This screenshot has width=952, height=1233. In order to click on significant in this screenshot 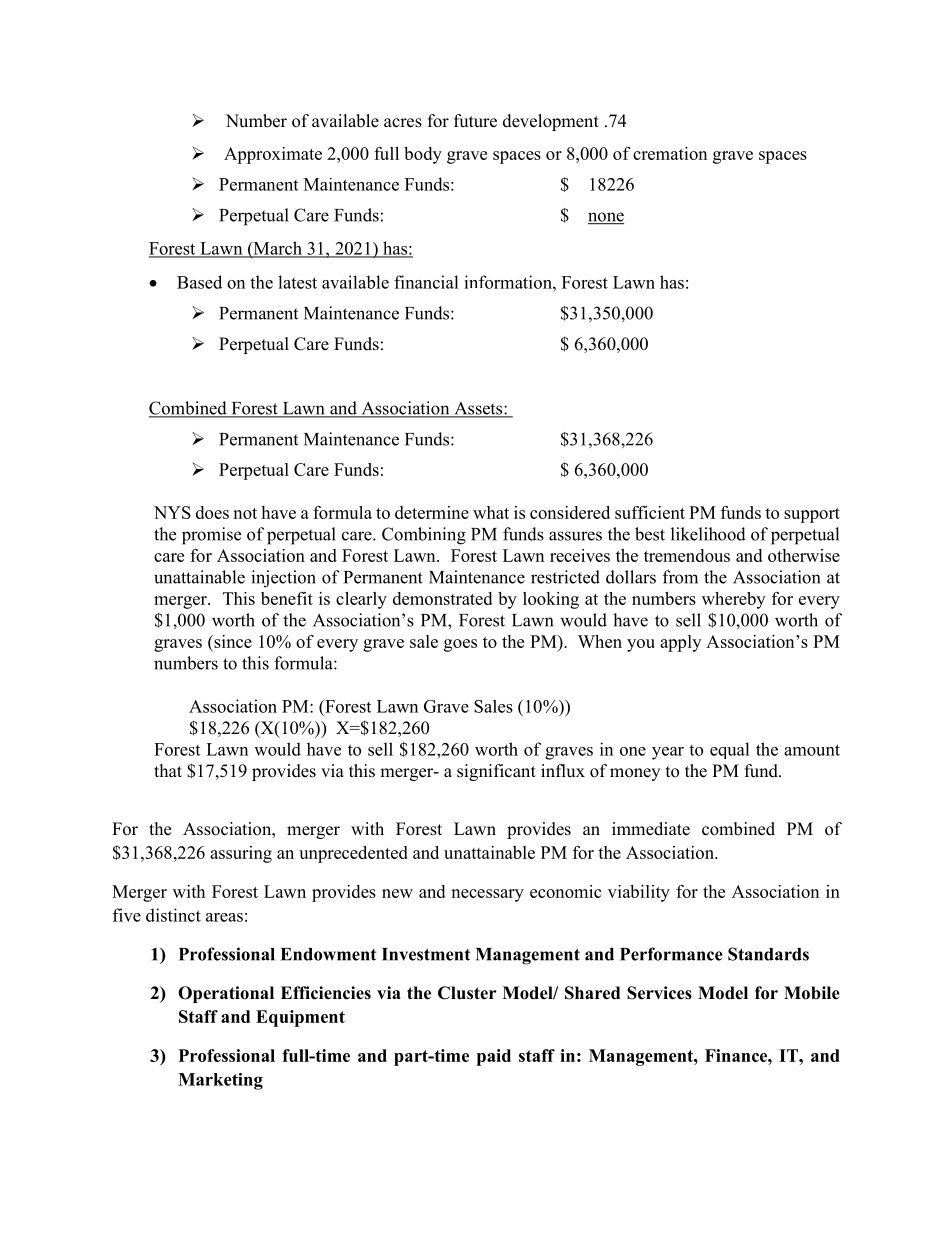, I will do `click(496, 772)`.
